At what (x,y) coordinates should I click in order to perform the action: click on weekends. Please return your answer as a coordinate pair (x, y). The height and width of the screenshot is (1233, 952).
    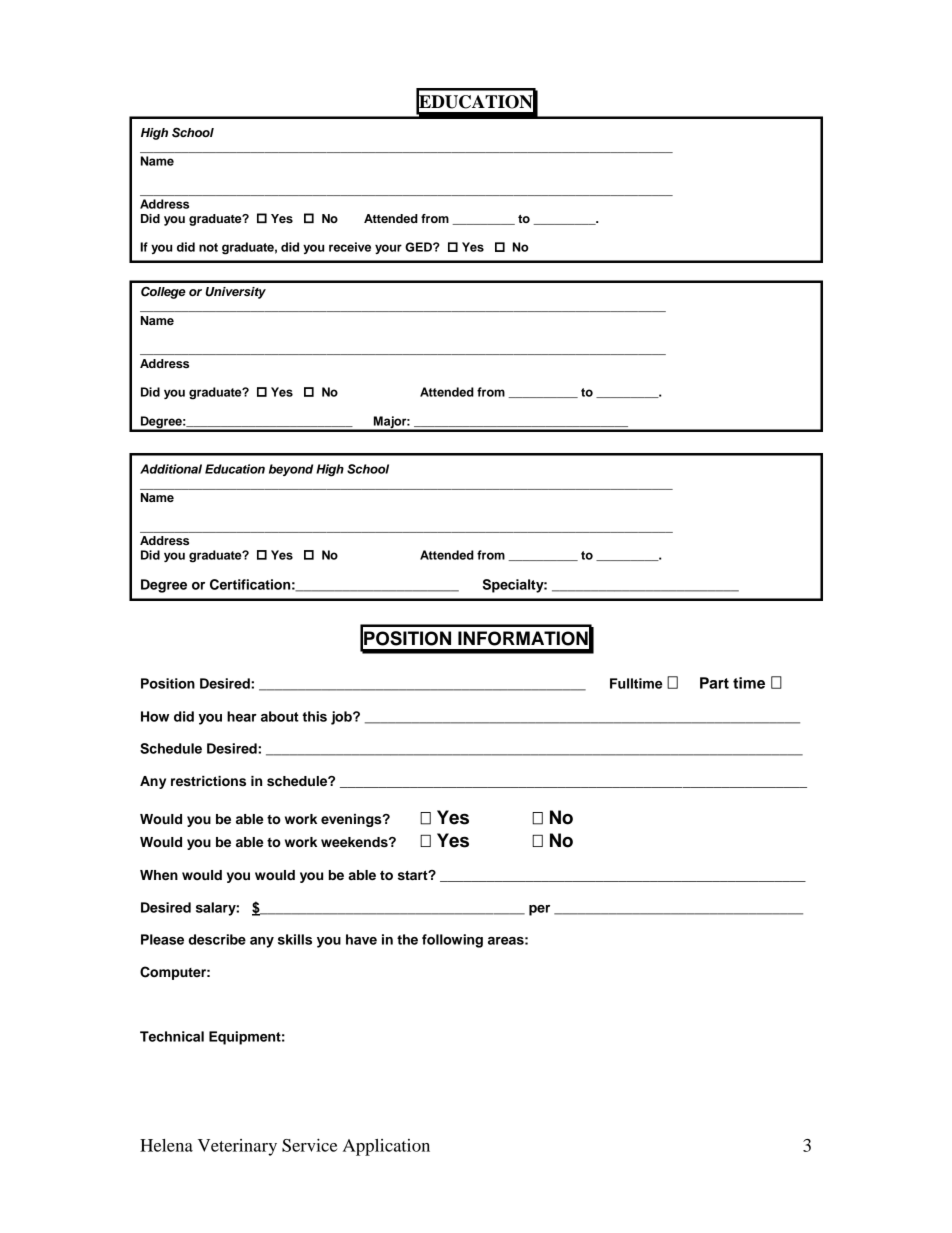
    Looking at the image, I should click on (355, 842).
